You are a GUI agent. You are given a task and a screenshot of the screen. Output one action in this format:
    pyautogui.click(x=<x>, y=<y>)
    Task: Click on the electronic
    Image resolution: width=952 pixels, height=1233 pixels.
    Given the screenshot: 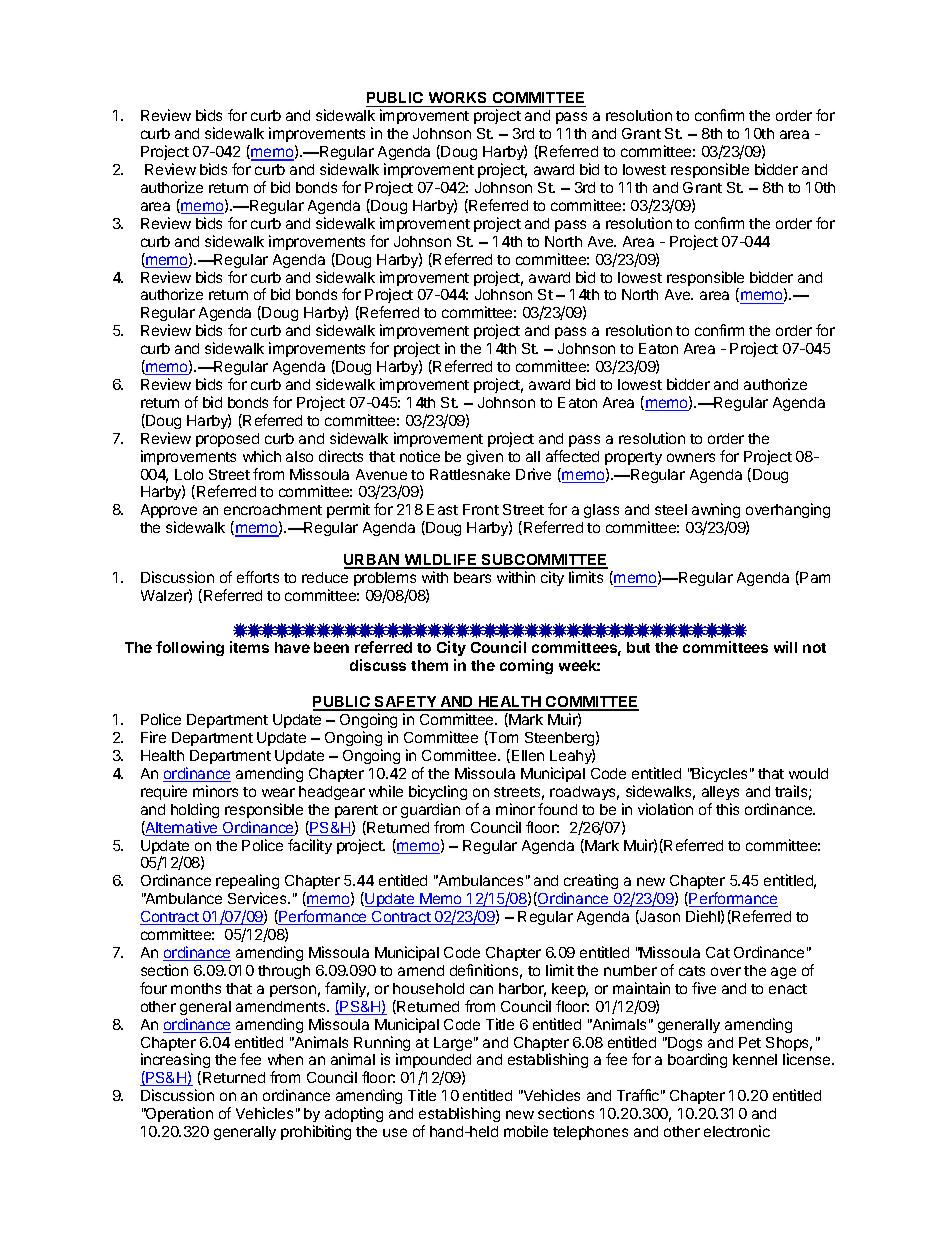 What is the action you would take?
    pyautogui.click(x=737, y=1131)
